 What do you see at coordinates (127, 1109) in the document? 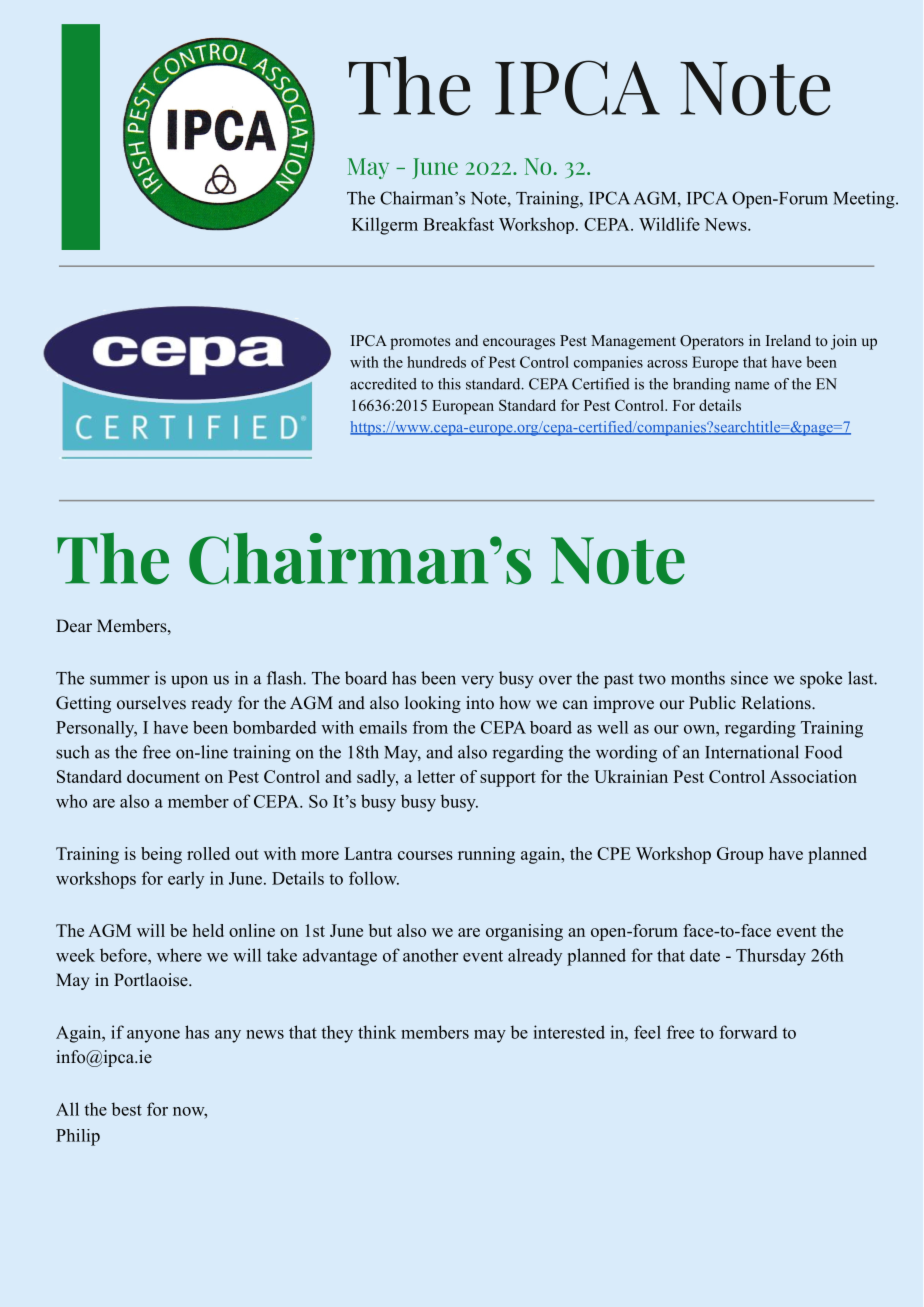
I see `best` at bounding box center [127, 1109].
